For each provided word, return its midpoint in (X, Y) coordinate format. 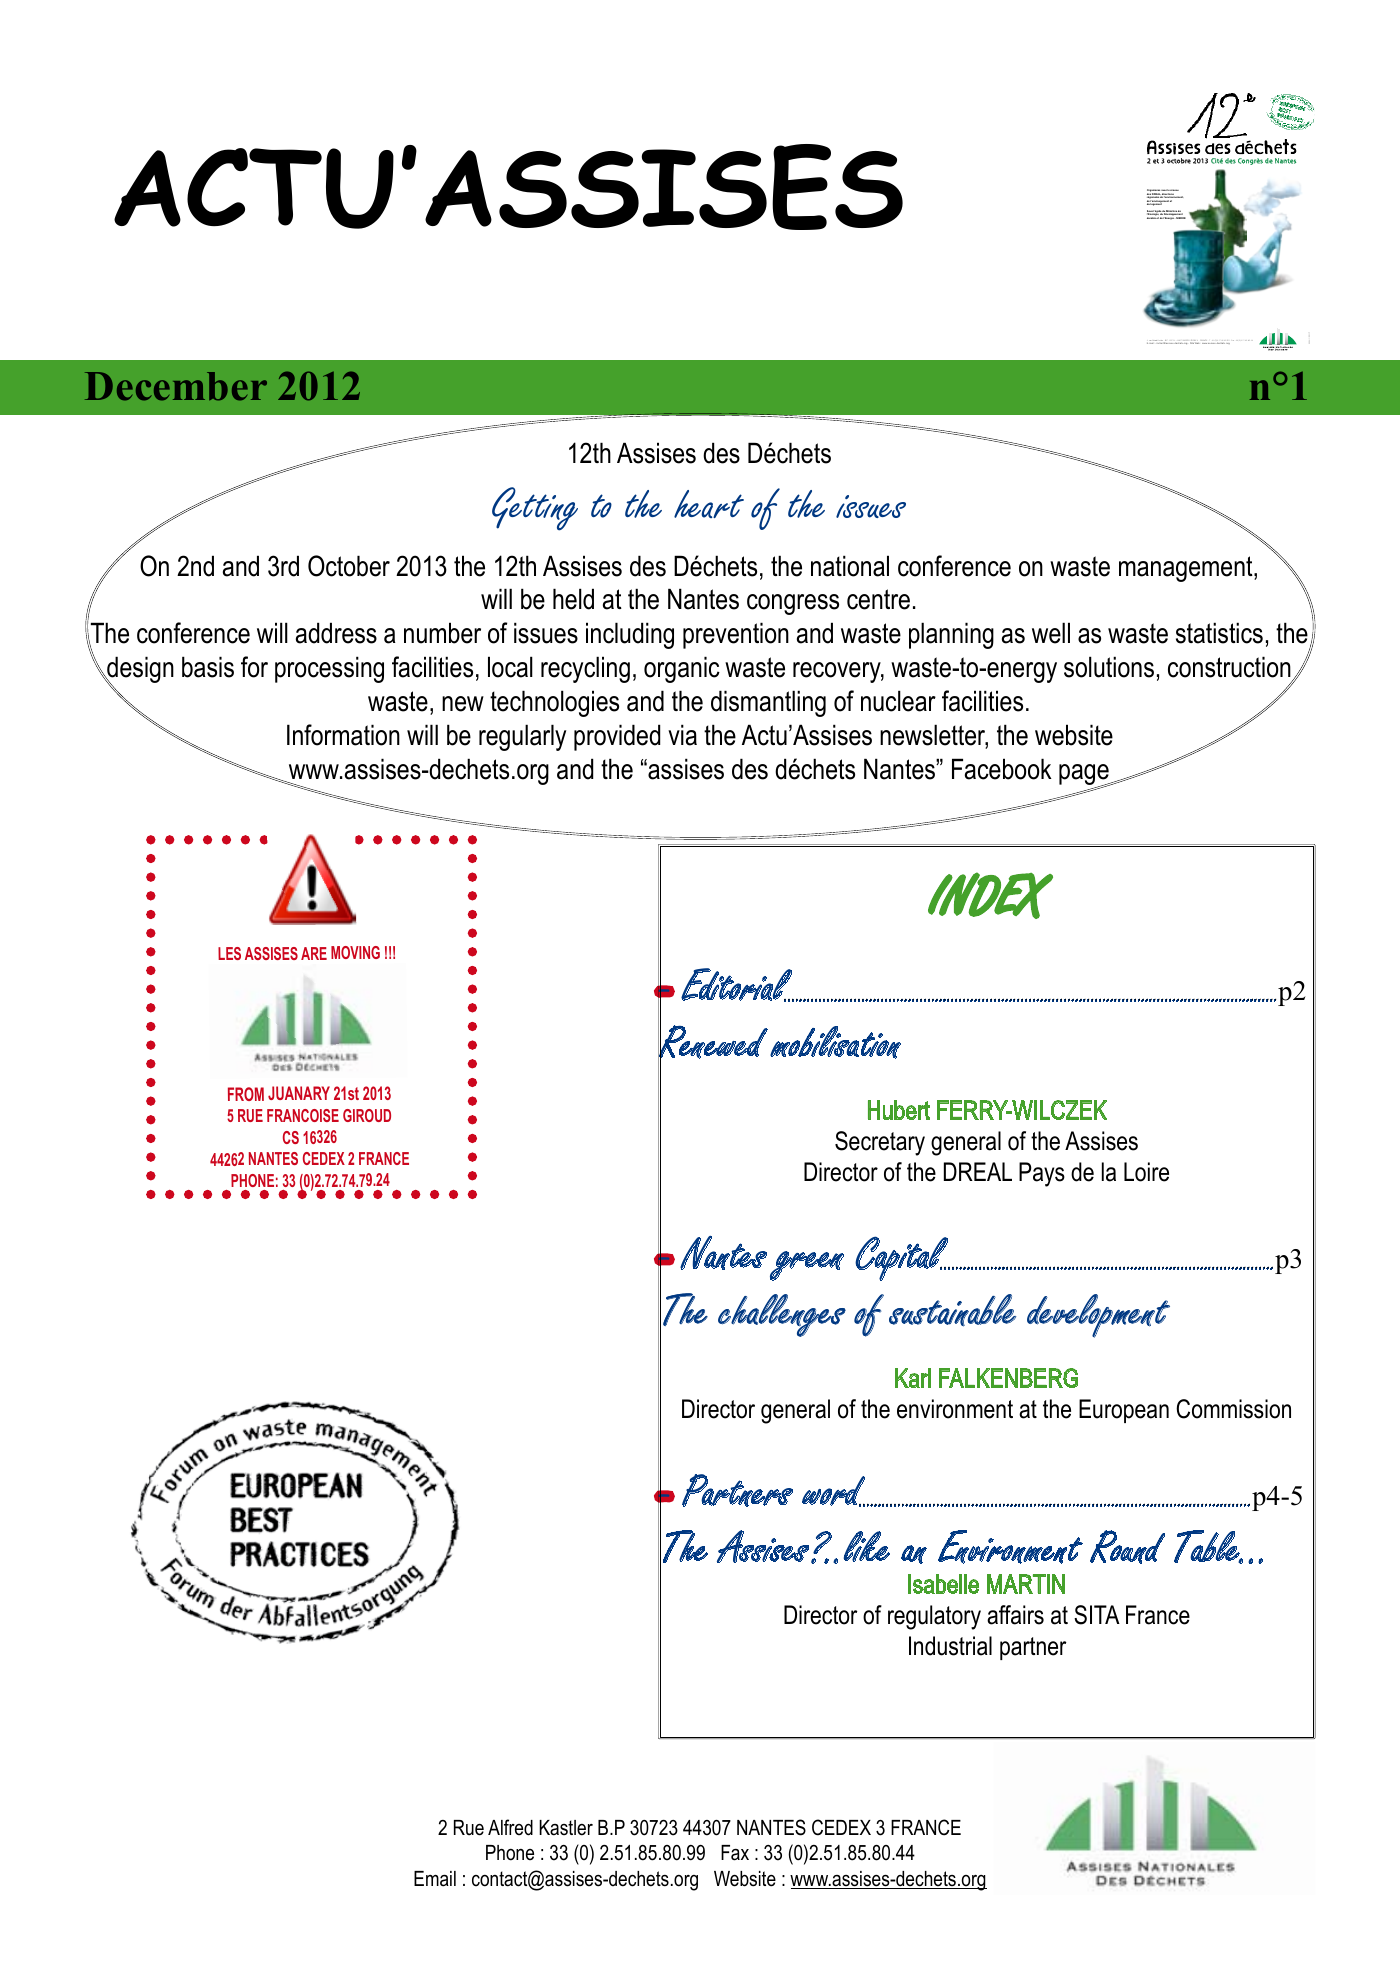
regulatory (934, 1617)
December (176, 386)
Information (343, 735)
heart (709, 504)
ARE (314, 953)
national (850, 566)
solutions (1109, 667)
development (1098, 1316)
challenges (782, 1315)
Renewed (713, 1042)
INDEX (990, 895)
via (682, 735)
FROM (246, 1094)
